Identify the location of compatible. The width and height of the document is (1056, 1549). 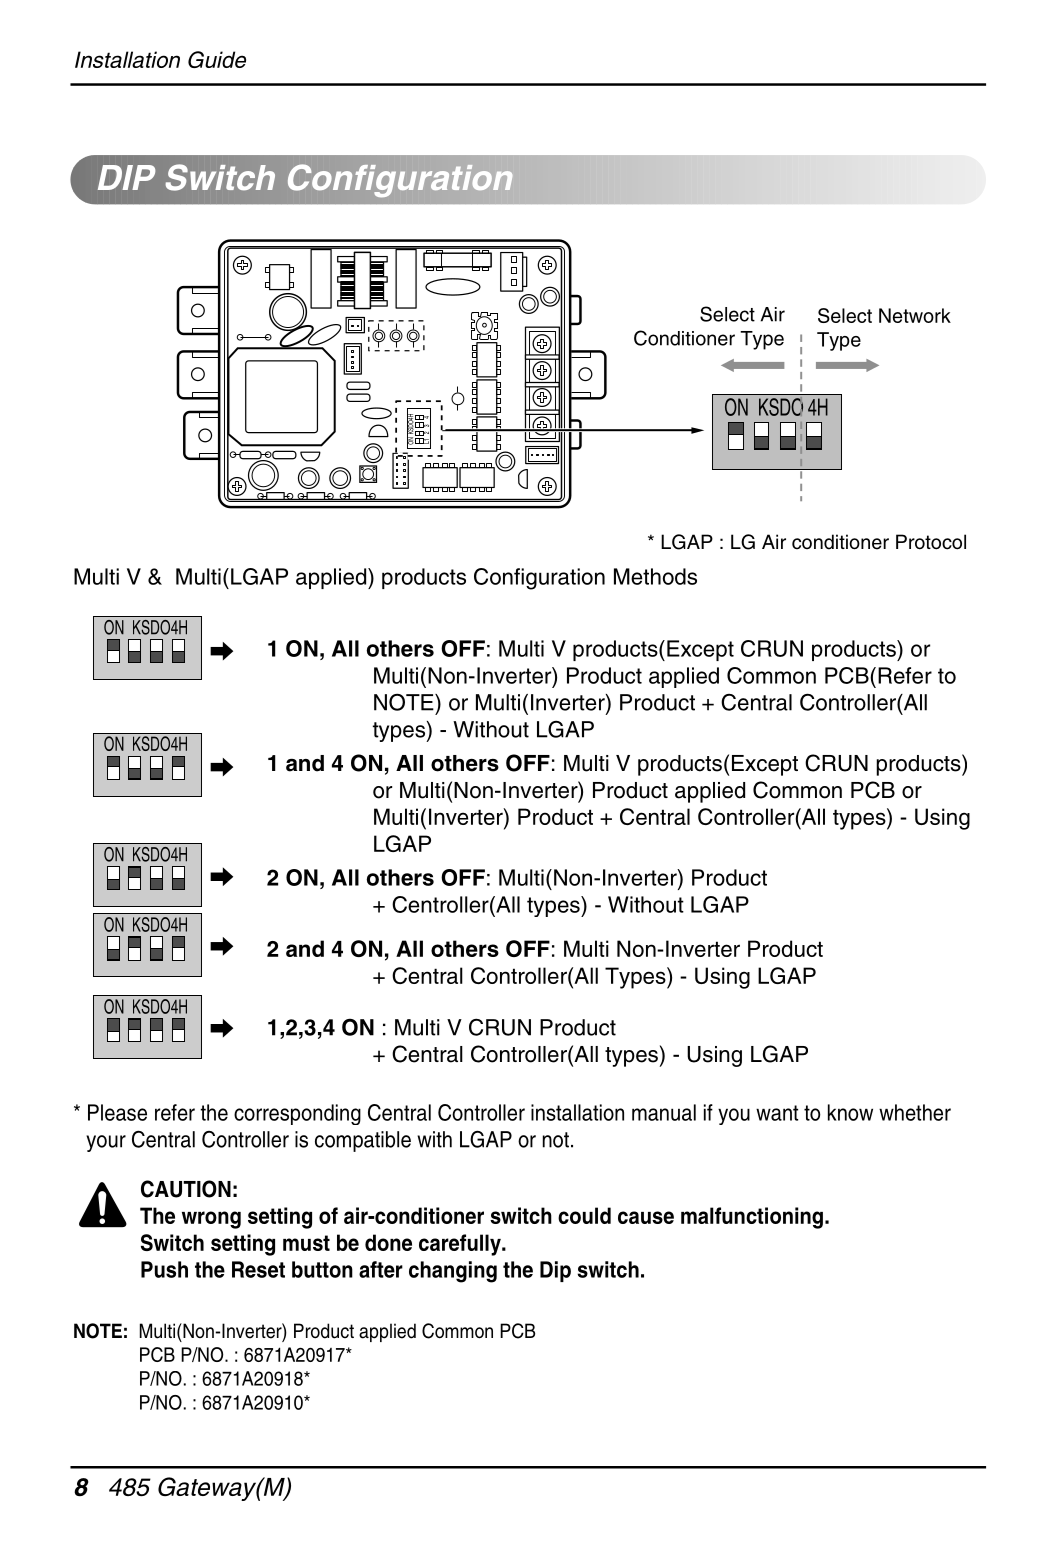
(363, 1141).
